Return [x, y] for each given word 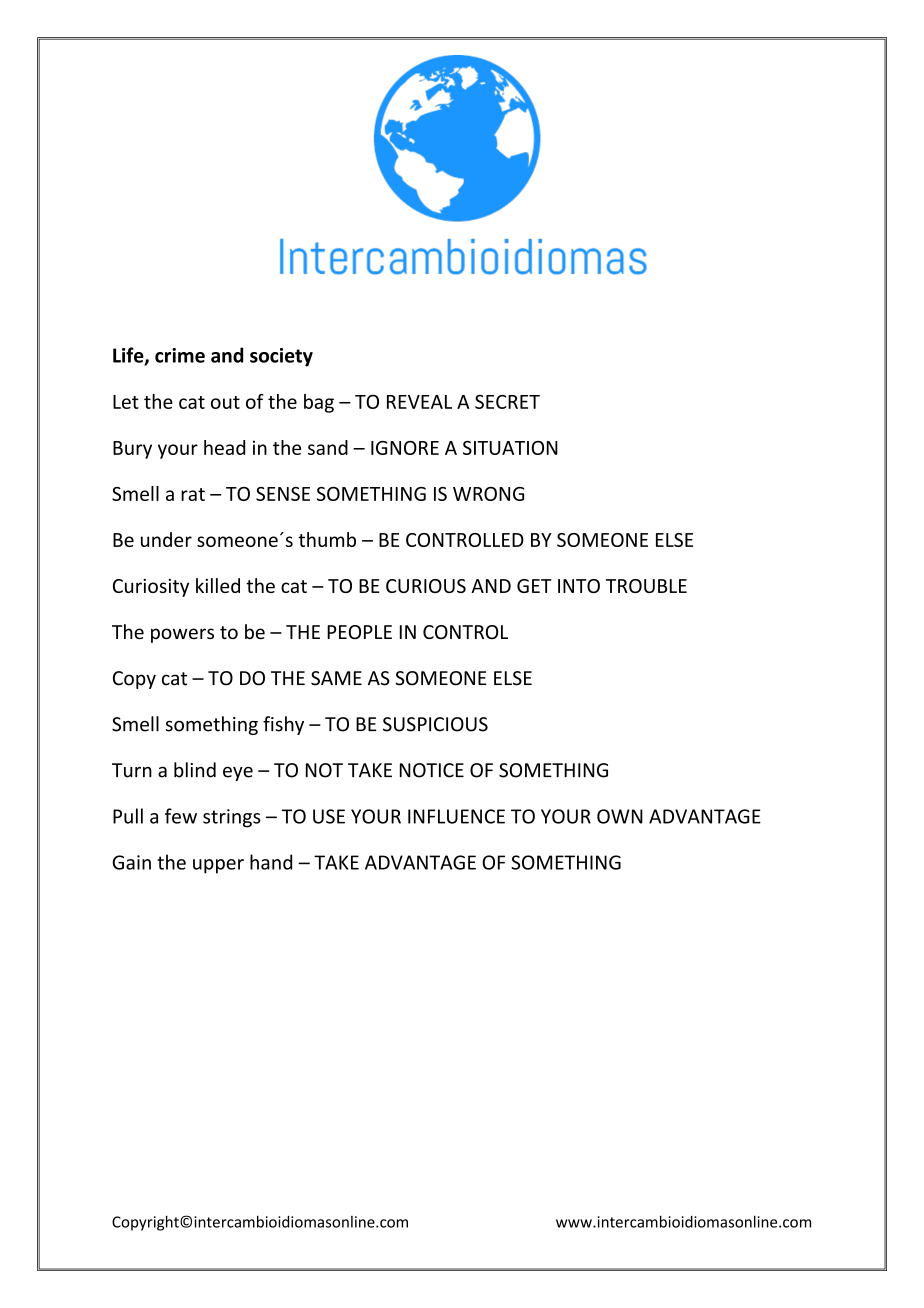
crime [180, 355]
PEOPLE [359, 632]
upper [218, 866]
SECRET [507, 401]
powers [182, 635]
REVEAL [419, 402]
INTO [579, 586]
